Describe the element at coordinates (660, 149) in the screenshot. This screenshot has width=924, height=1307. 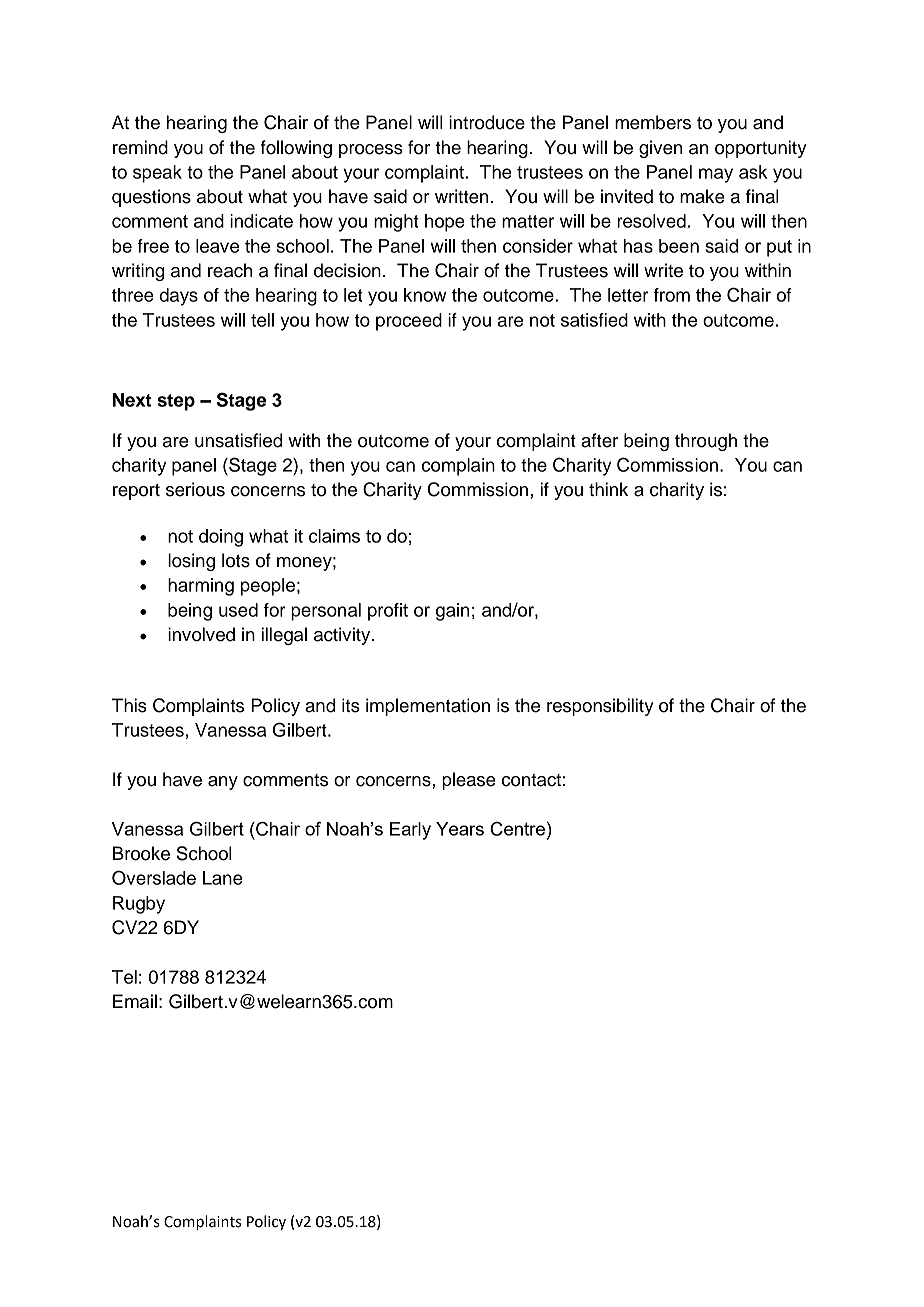
I see `given` at that location.
